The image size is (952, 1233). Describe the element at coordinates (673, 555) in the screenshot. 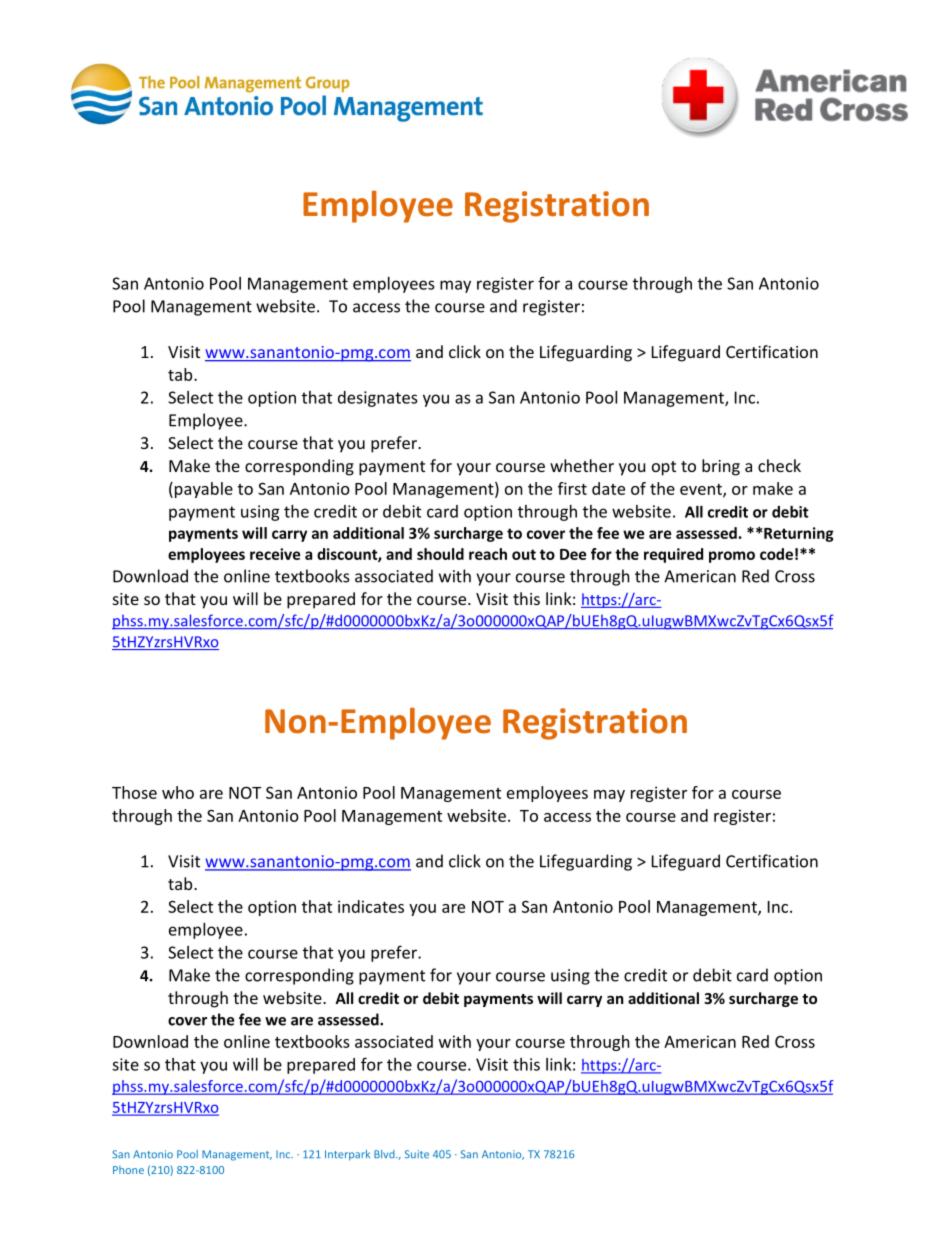

I see `required` at that location.
